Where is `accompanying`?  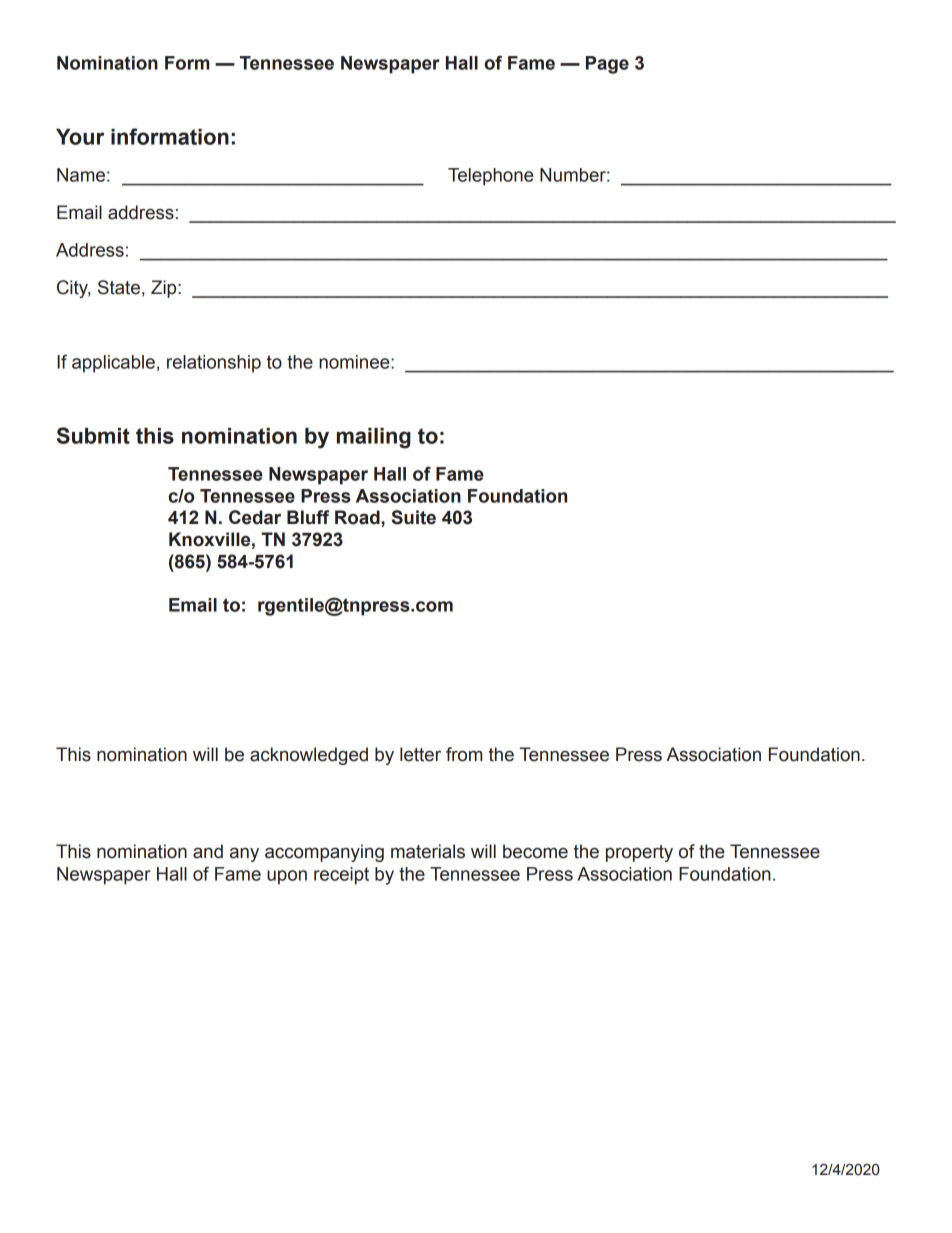
accompanying is located at coordinates (324, 853).
